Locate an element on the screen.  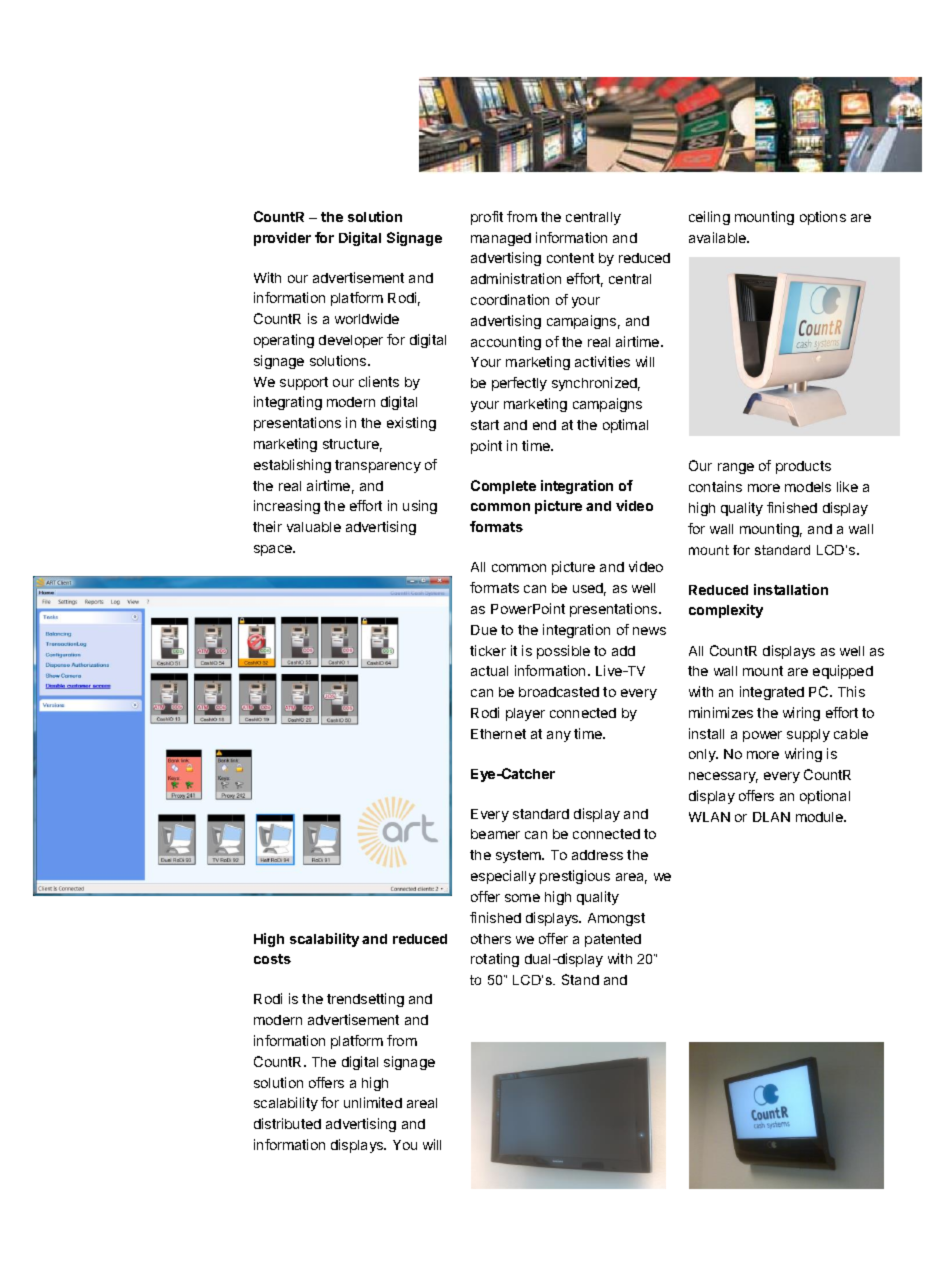
module is located at coordinates (820, 817).
